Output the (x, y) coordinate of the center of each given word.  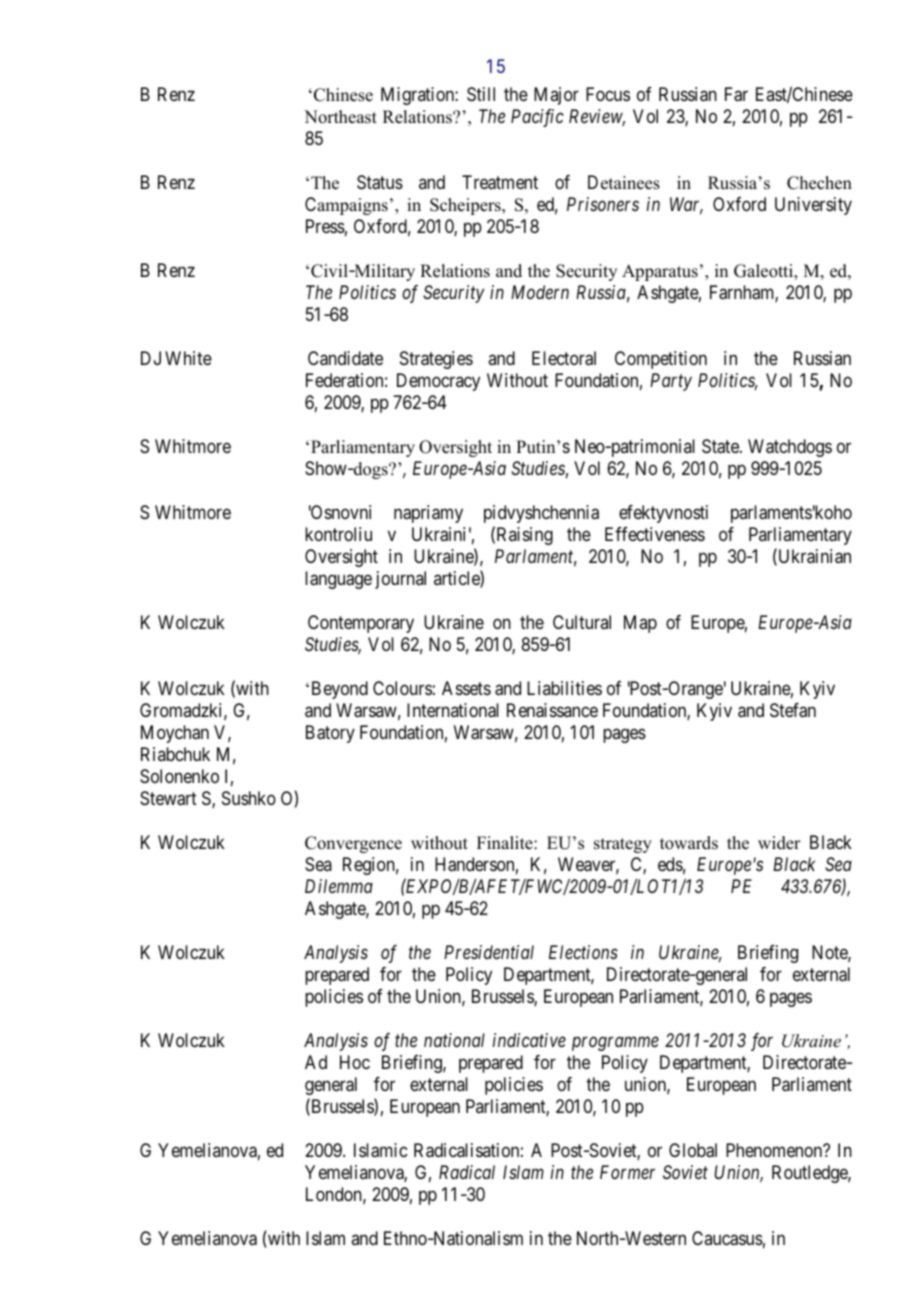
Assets (466, 688)
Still (481, 94)
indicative (529, 1040)
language (338, 580)
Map (640, 624)
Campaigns (346, 206)
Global (693, 1150)
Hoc (355, 1062)
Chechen (819, 183)
